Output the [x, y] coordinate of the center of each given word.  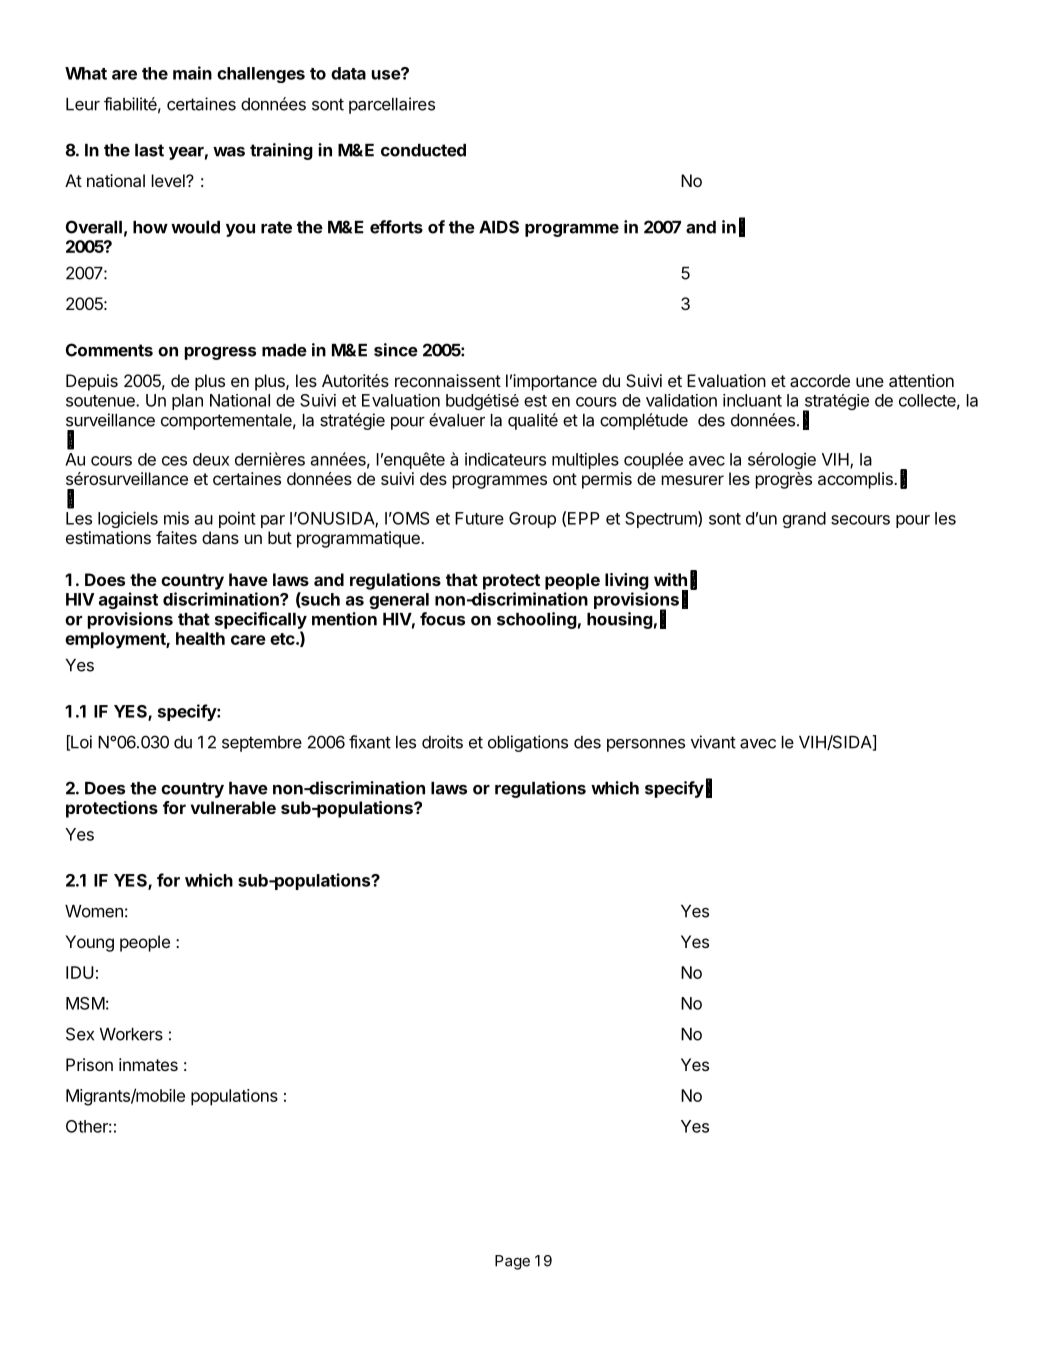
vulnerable [233, 807]
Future [479, 518]
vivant [713, 742]
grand [804, 520]
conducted [423, 150]
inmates [148, 1064]
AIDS [499, 227]
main [192, 73]
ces [174, 461]
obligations [528, 743]
